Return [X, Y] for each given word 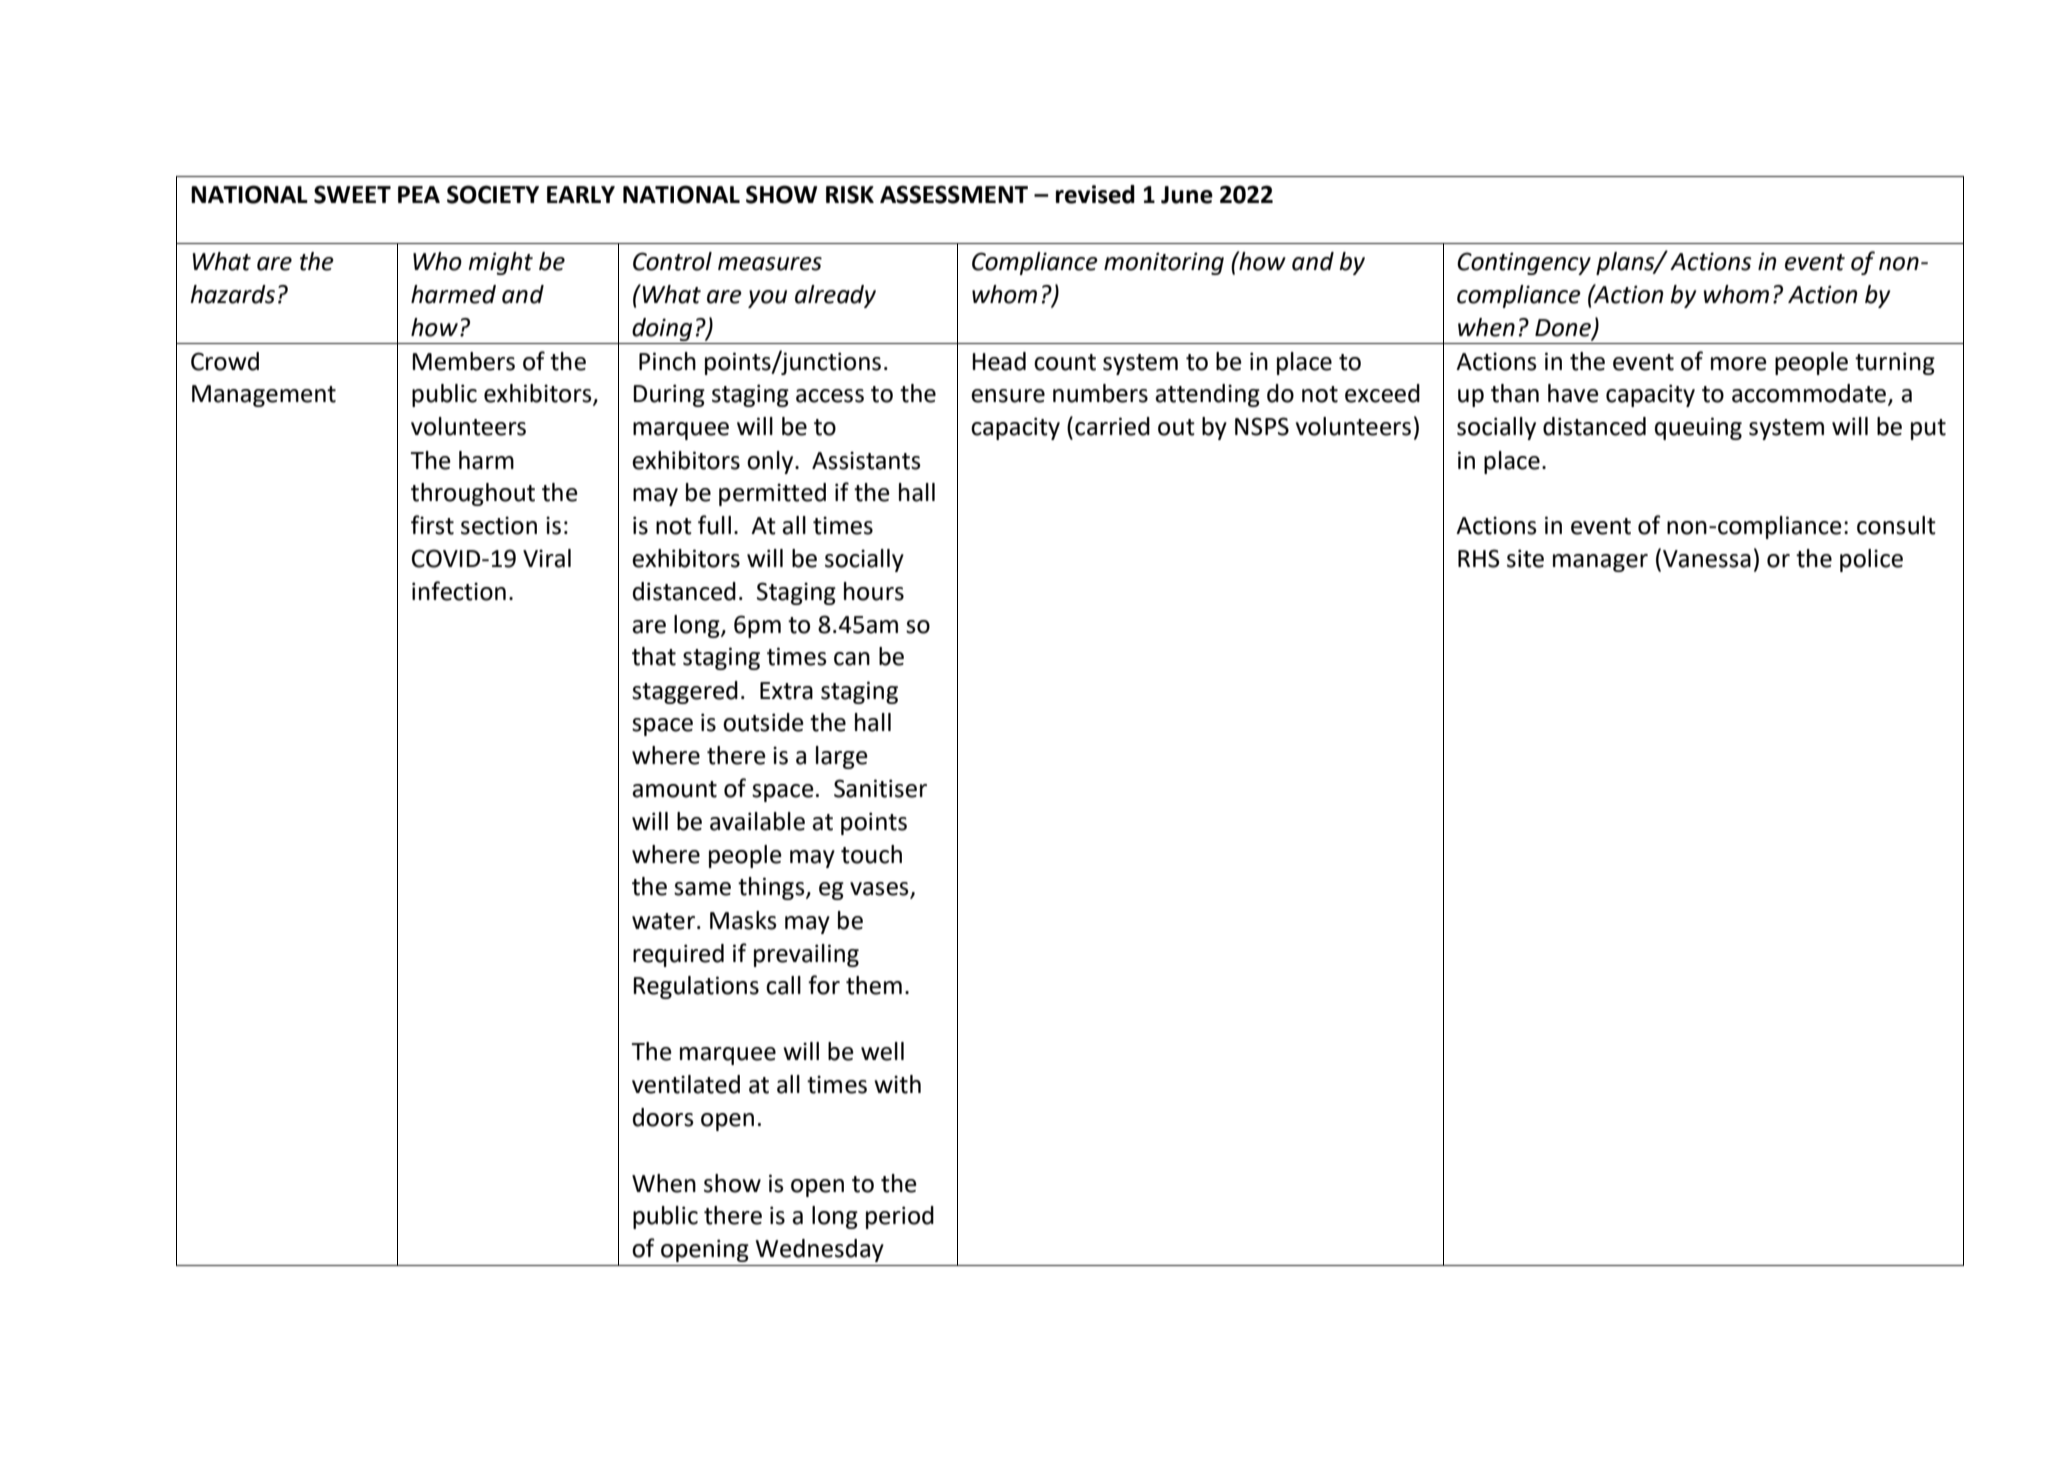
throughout [473, 494]
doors [663, 1117]
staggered [685, 692]
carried [1112, 426]
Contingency [1524, 263]
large [842, 757]
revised [1095, 194]
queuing [1698, 428]
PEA [419, 194]
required [678, 955]
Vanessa [1707, 559]
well [882, 1051]
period [900, 1217]
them [874, 985]
